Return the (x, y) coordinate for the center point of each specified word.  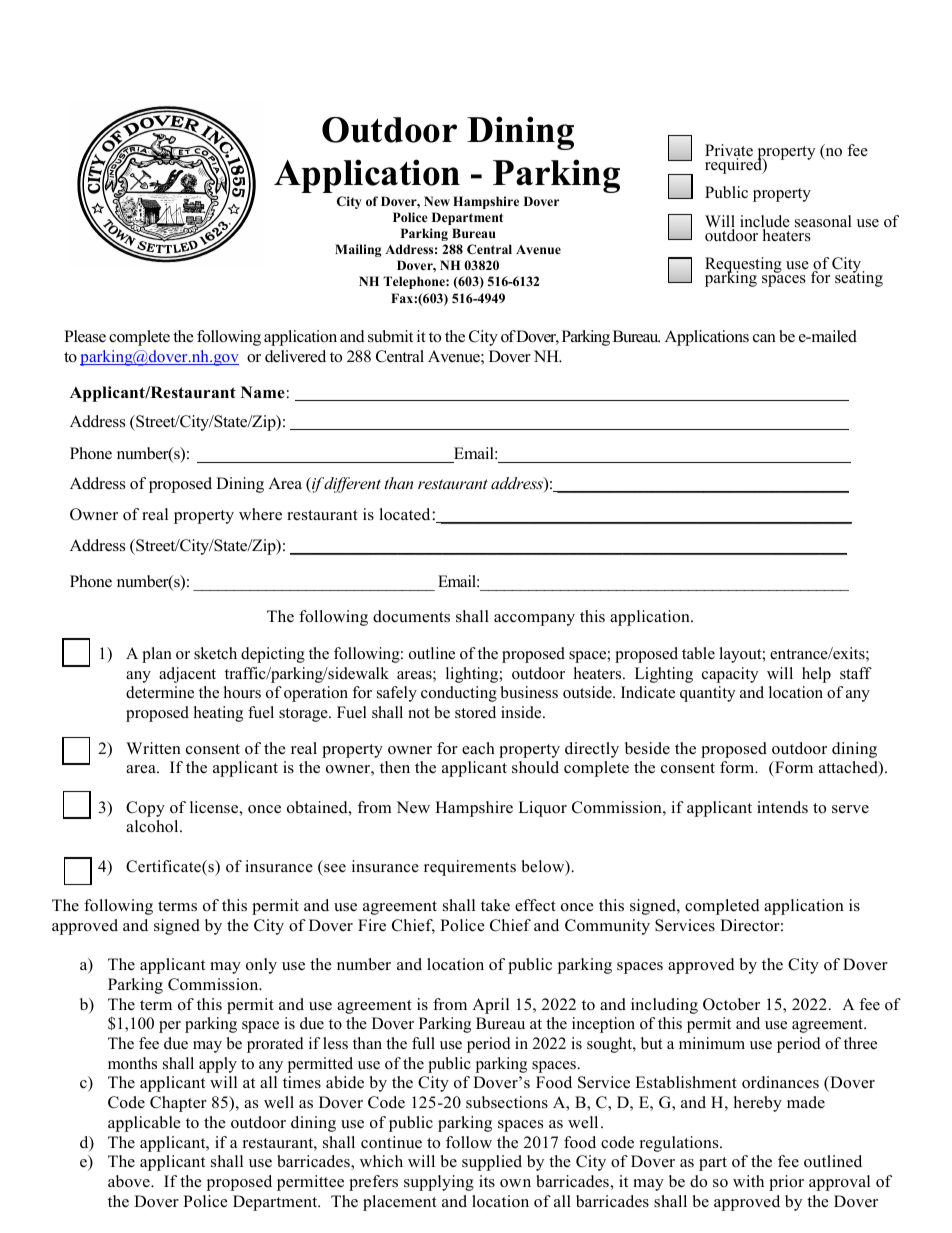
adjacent (187, 675)
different (351, 485)
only (261, 966)
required (734, 165)
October (731, 1004)
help (816, 675)
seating (859, 278)
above (130, 1181)
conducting (459, 694)
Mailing (358, 250)
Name (263, 392)
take (495, 905)
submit (390, 336)
